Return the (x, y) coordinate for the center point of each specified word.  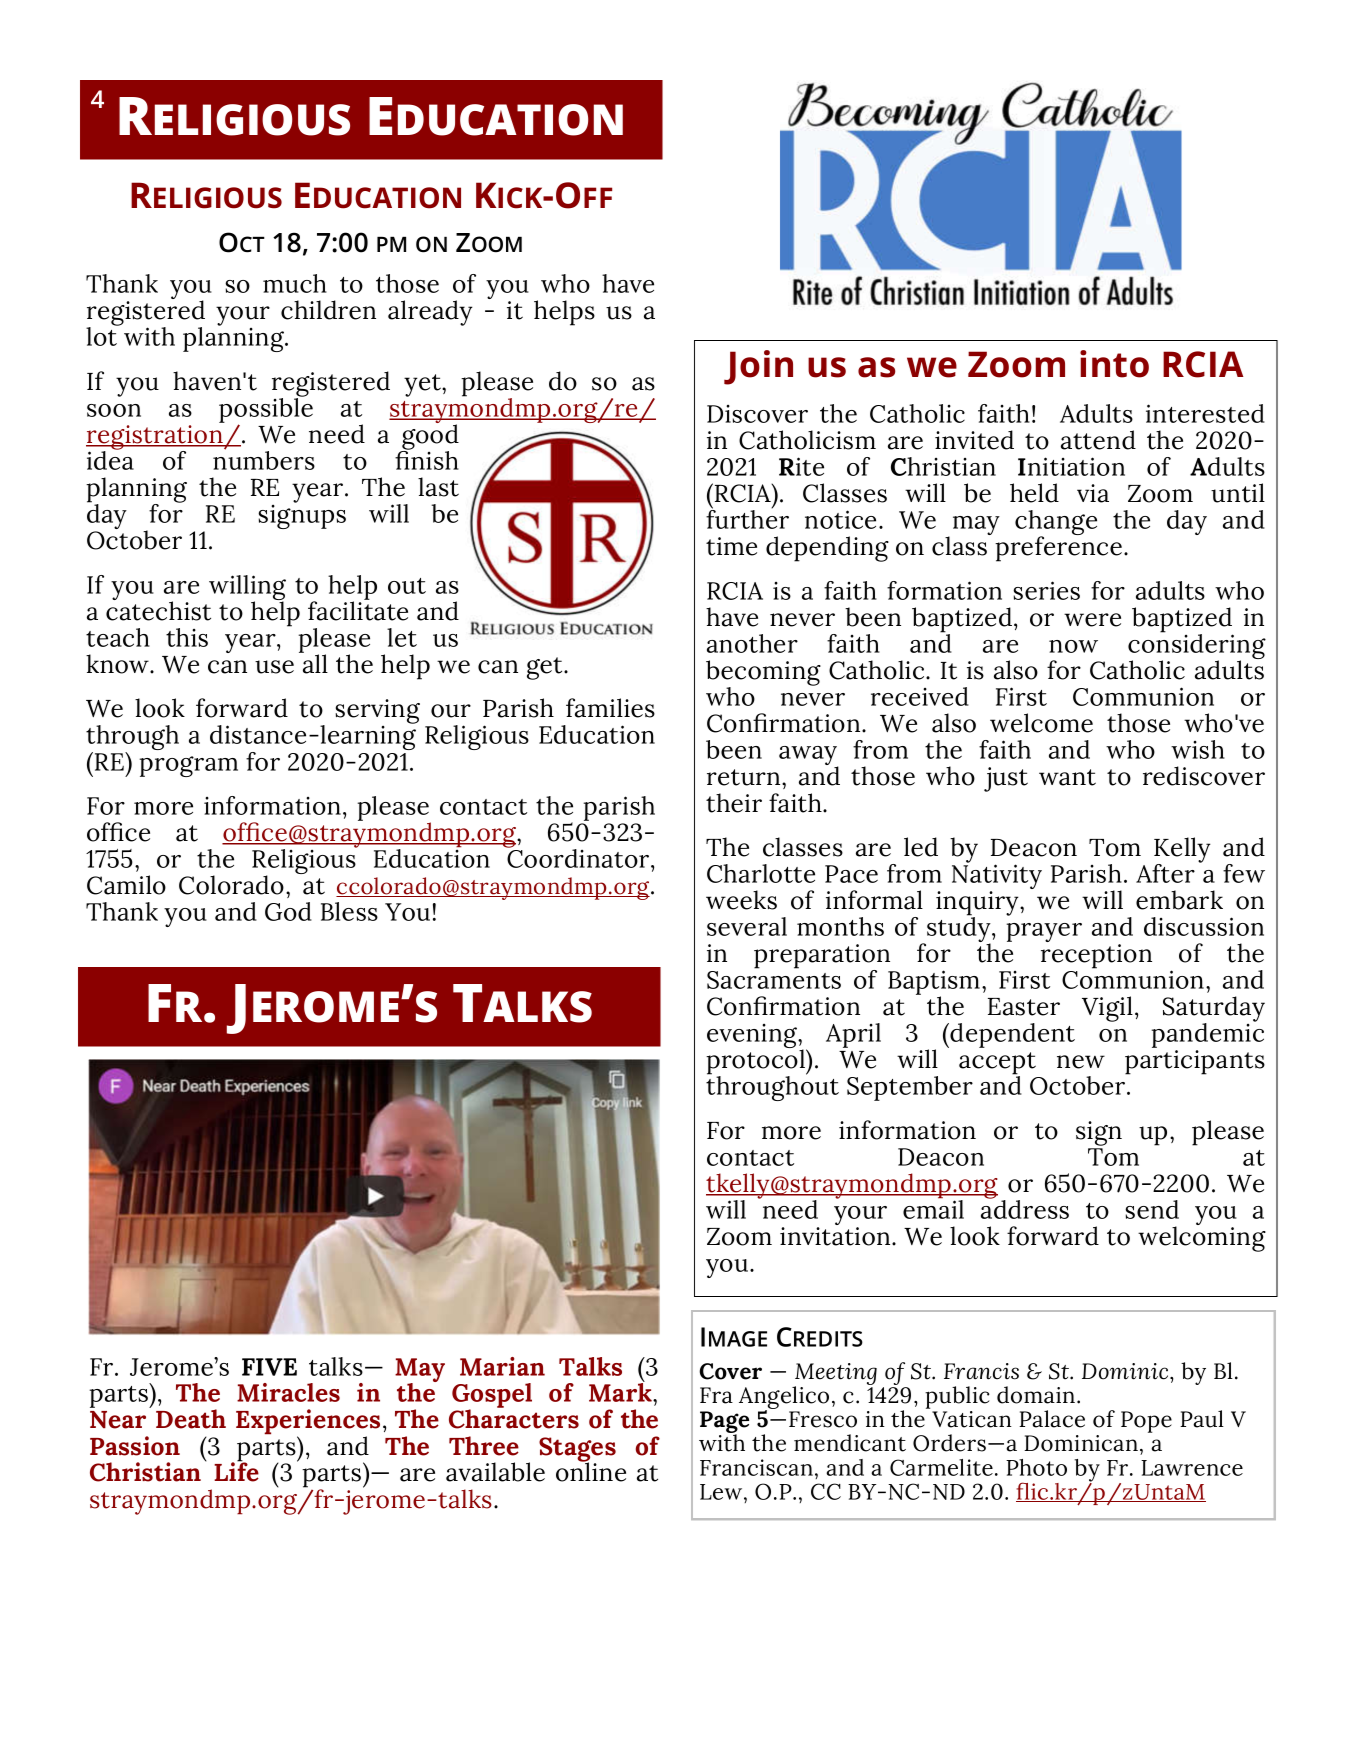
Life (236, 1471)
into (1114, 364)
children (328, 310)
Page (724, 1423)
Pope (1146, 1422)
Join (758, 367)
